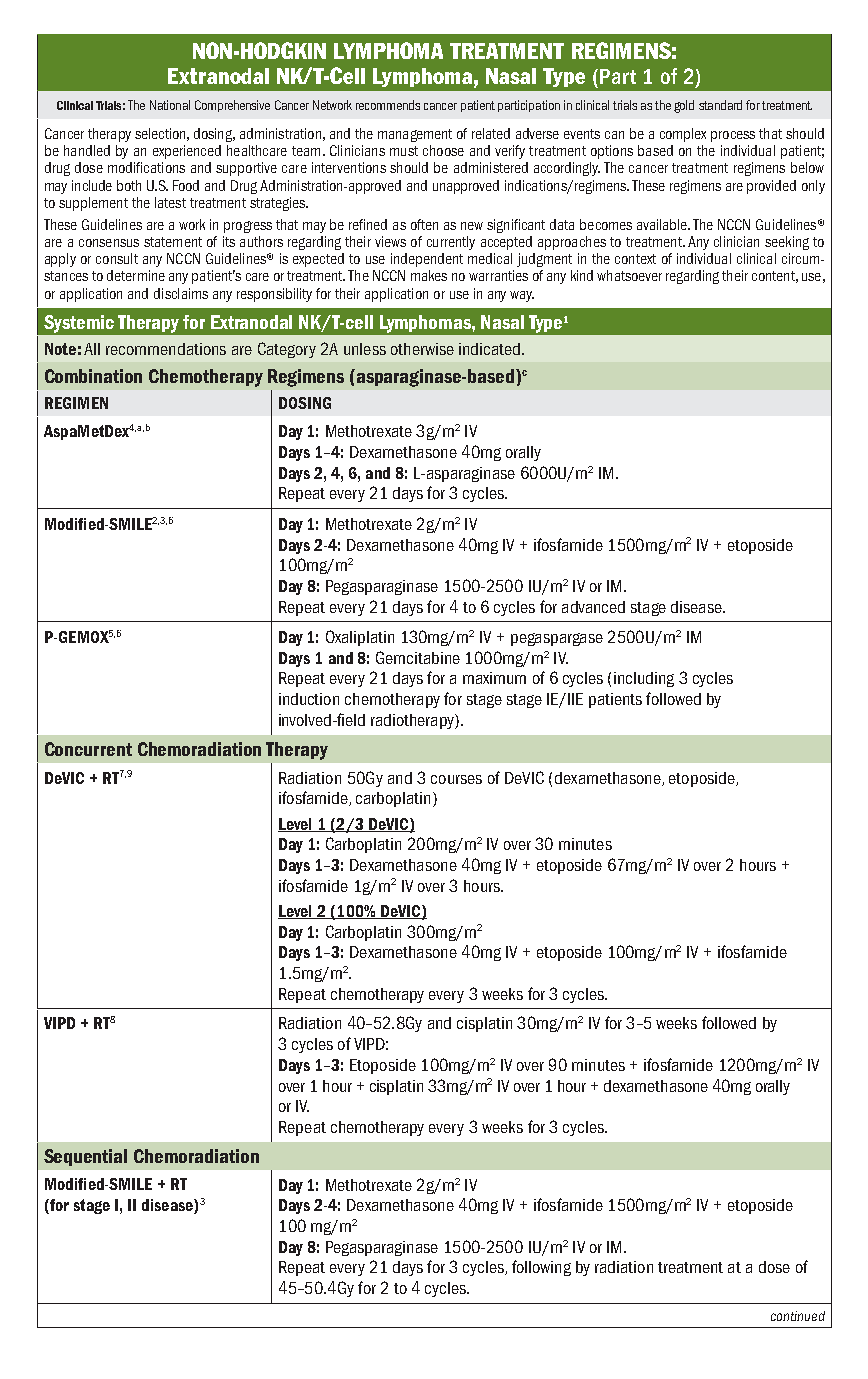  I want to click on maximum, so click(494, 678).
